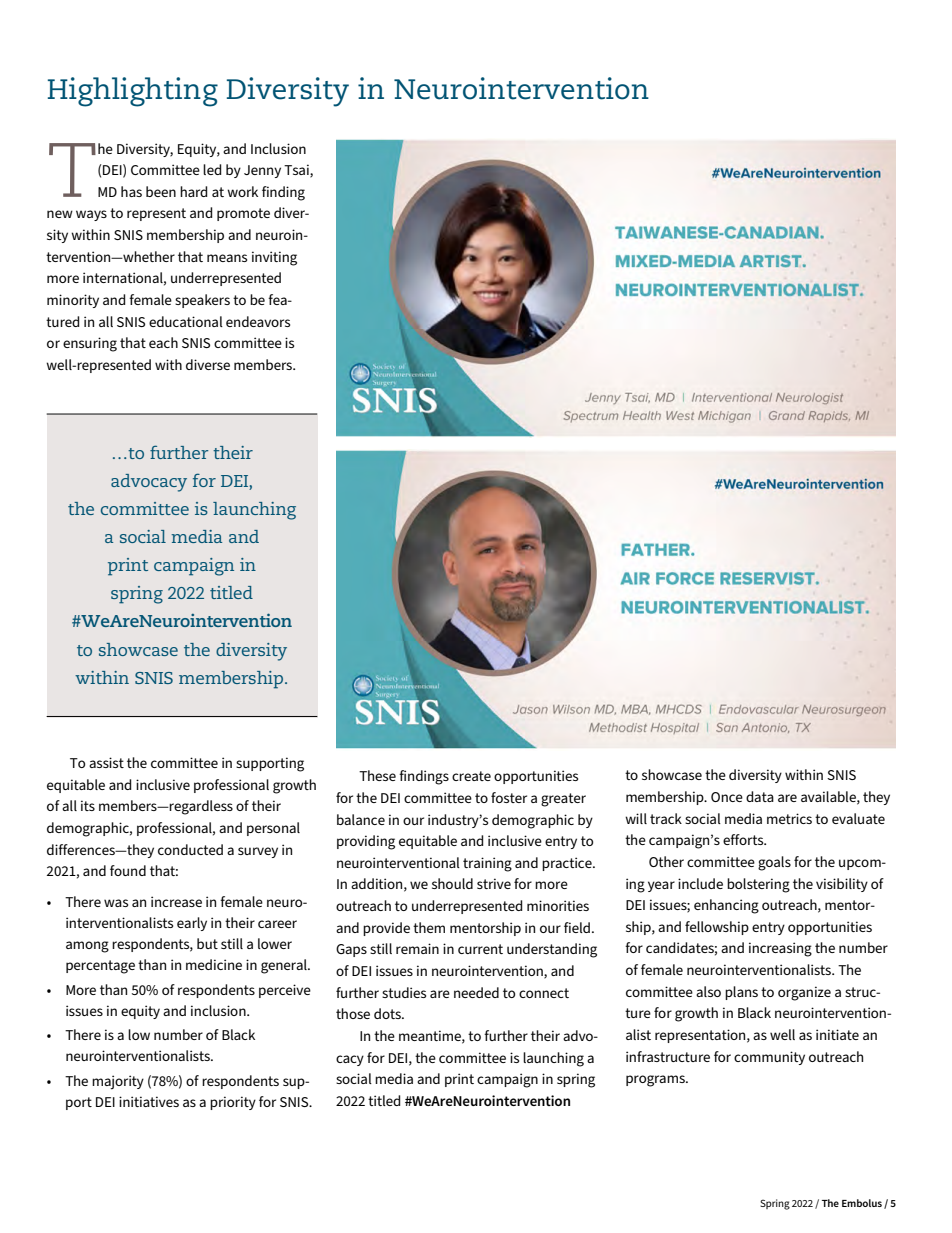 The width and height of the screenshot is (952, 1233). Describe the element at coordinates (106, 762) in the screenshot. I see `assist` at that location.
